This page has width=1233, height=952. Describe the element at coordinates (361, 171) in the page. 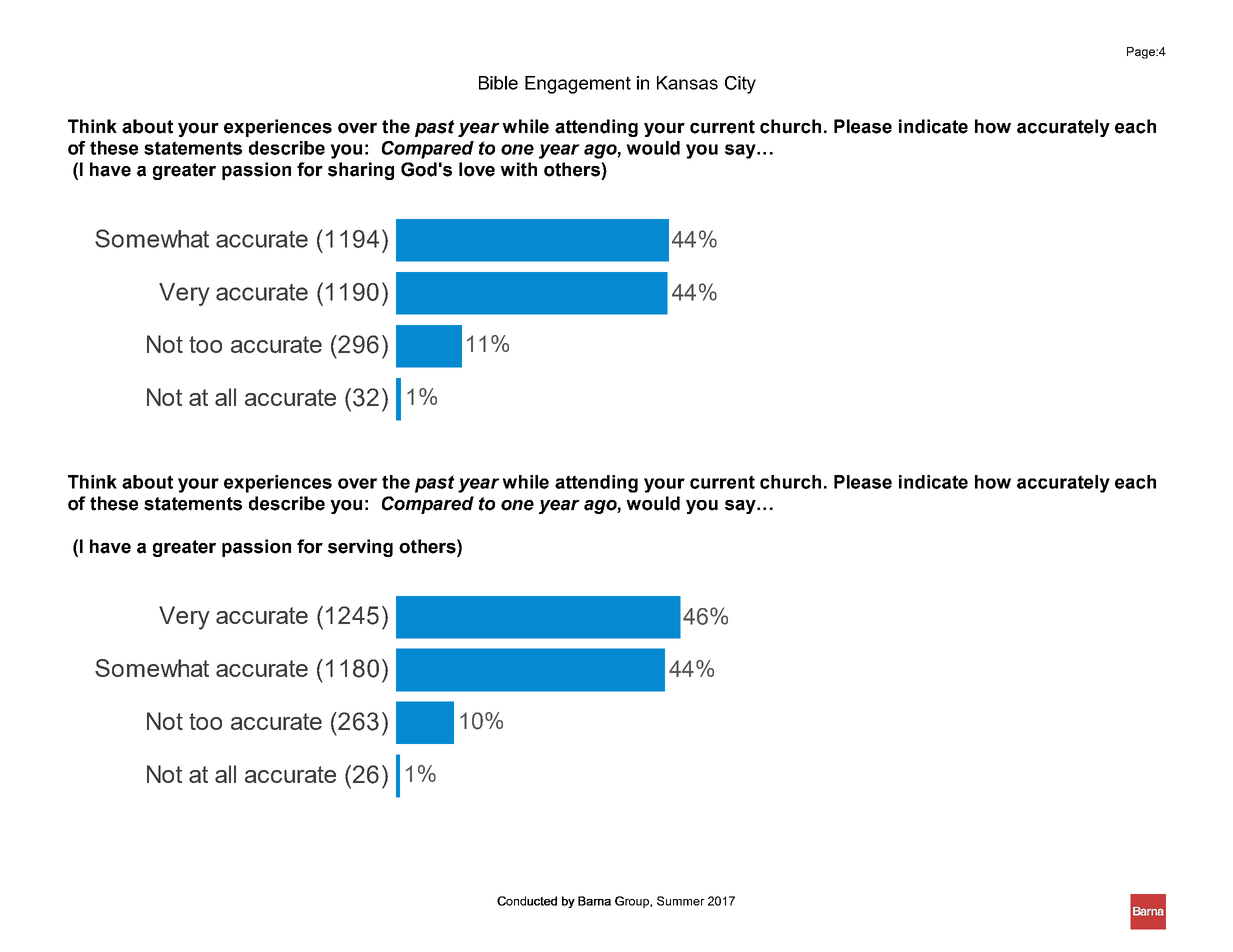

I see `sharing` at that location.
